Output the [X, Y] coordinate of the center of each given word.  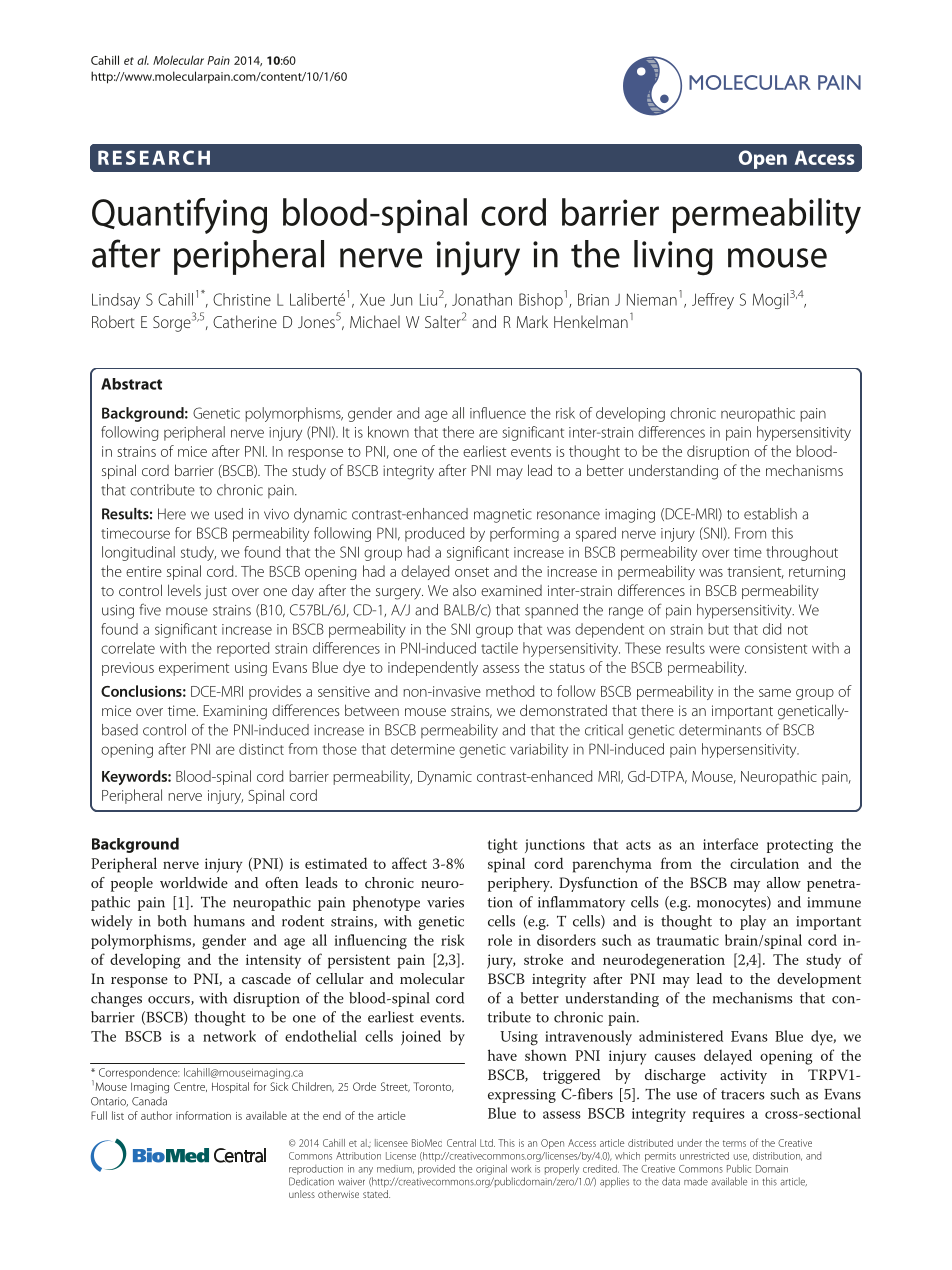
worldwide [194, 882]
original [491, 1169]
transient [755, 572]
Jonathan [482, 299]
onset [472, 572]
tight [503, 846]
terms [734, 1143]
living [673, 258]
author [156, 1115]
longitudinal [138, 553]
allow [784, 882]
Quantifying [179, 216]
